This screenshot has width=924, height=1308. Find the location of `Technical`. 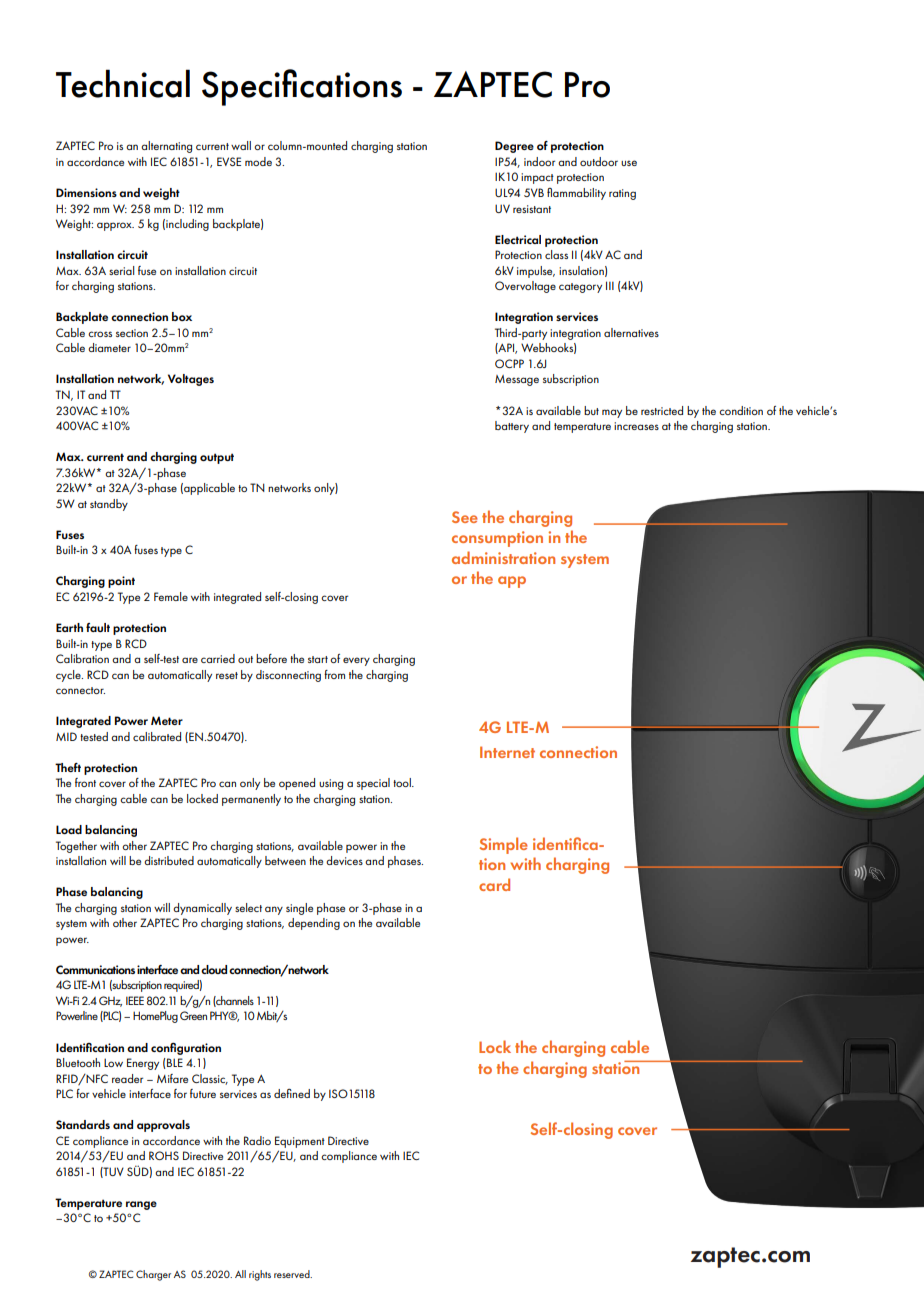

Technical is located at coordinates (123, 83).
